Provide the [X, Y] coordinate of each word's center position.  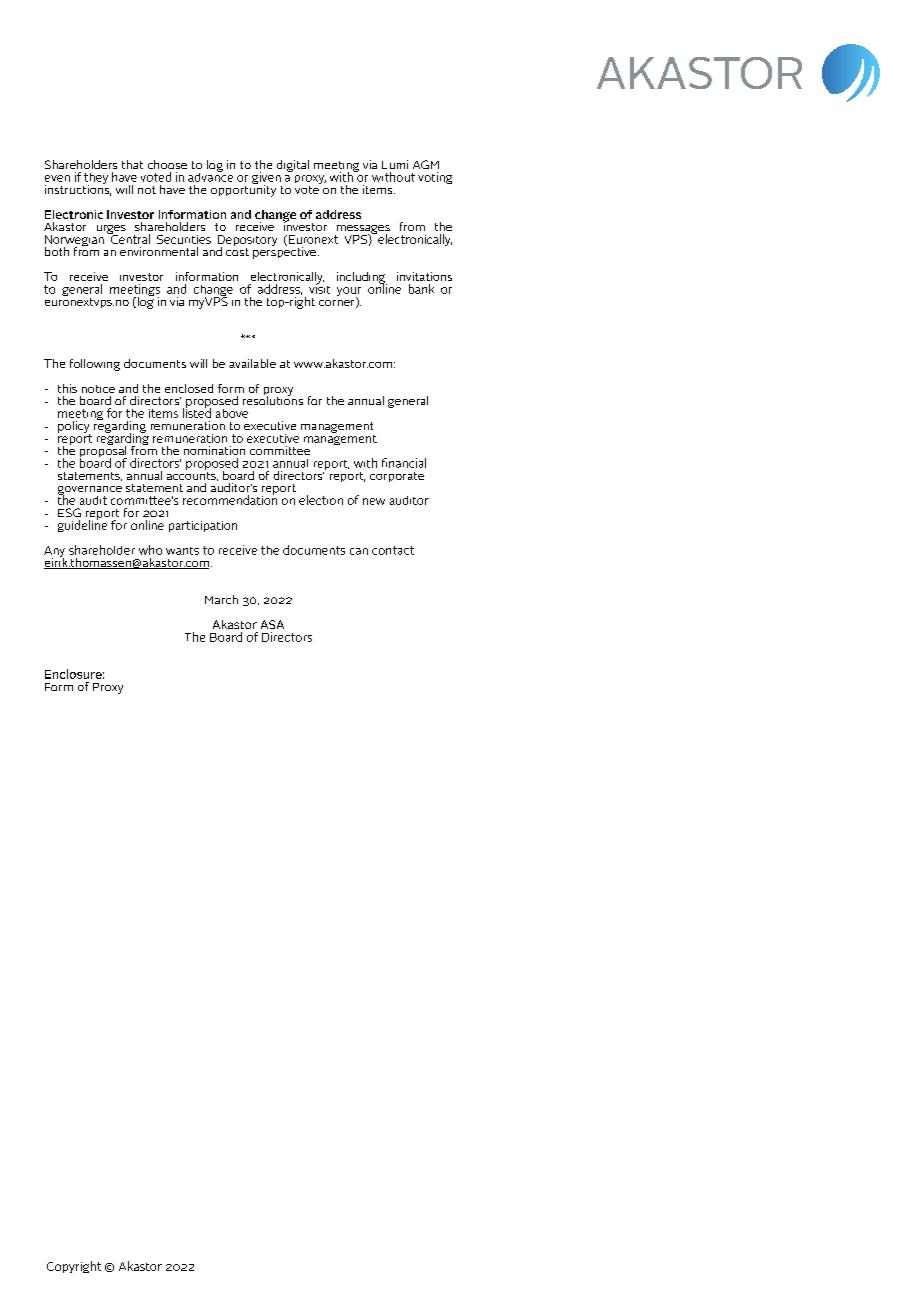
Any [54, 553]
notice [98, 389]
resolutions [273, 399]
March [221, 599]
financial [404, 463]
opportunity [243, 189]
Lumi [395, 164]
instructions [78, 189]
